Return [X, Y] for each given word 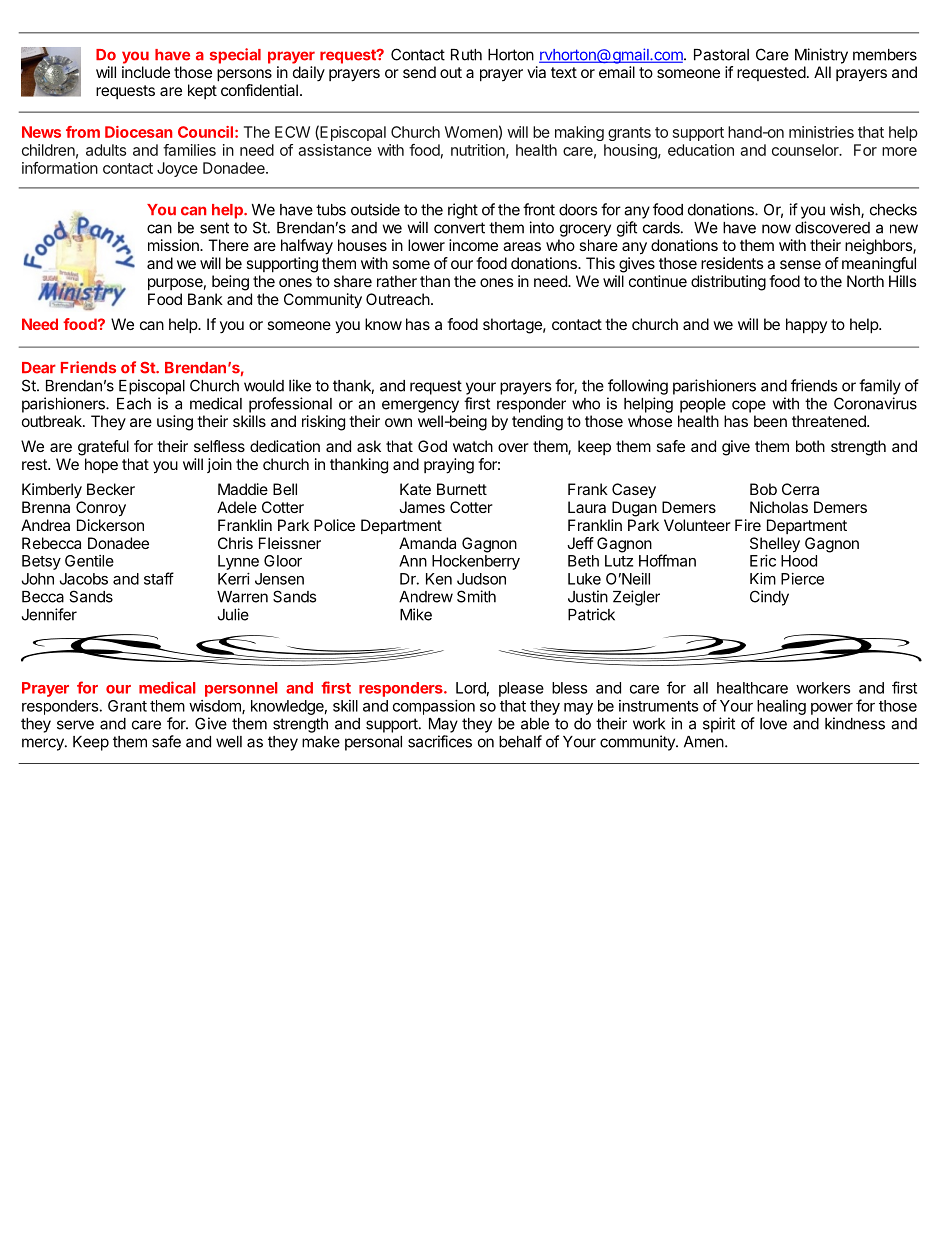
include [146, 72]
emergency [420, 406]
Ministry [821, 56]
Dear [39, 368]
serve [75, 725]
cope [749, 406]
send [419, 72]
